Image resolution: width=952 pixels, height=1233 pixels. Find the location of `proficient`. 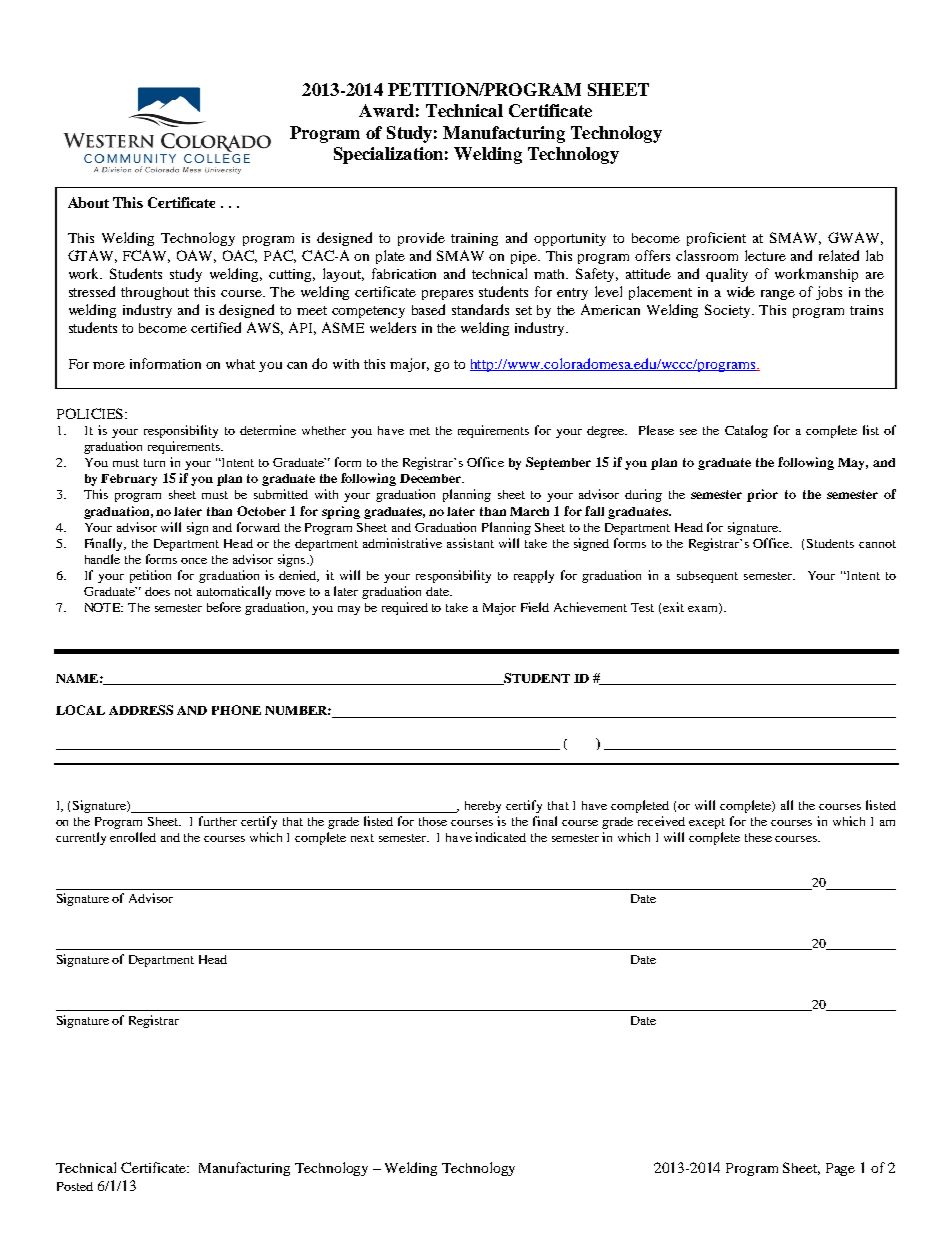

proficient is located at coordinates (716, 239).
